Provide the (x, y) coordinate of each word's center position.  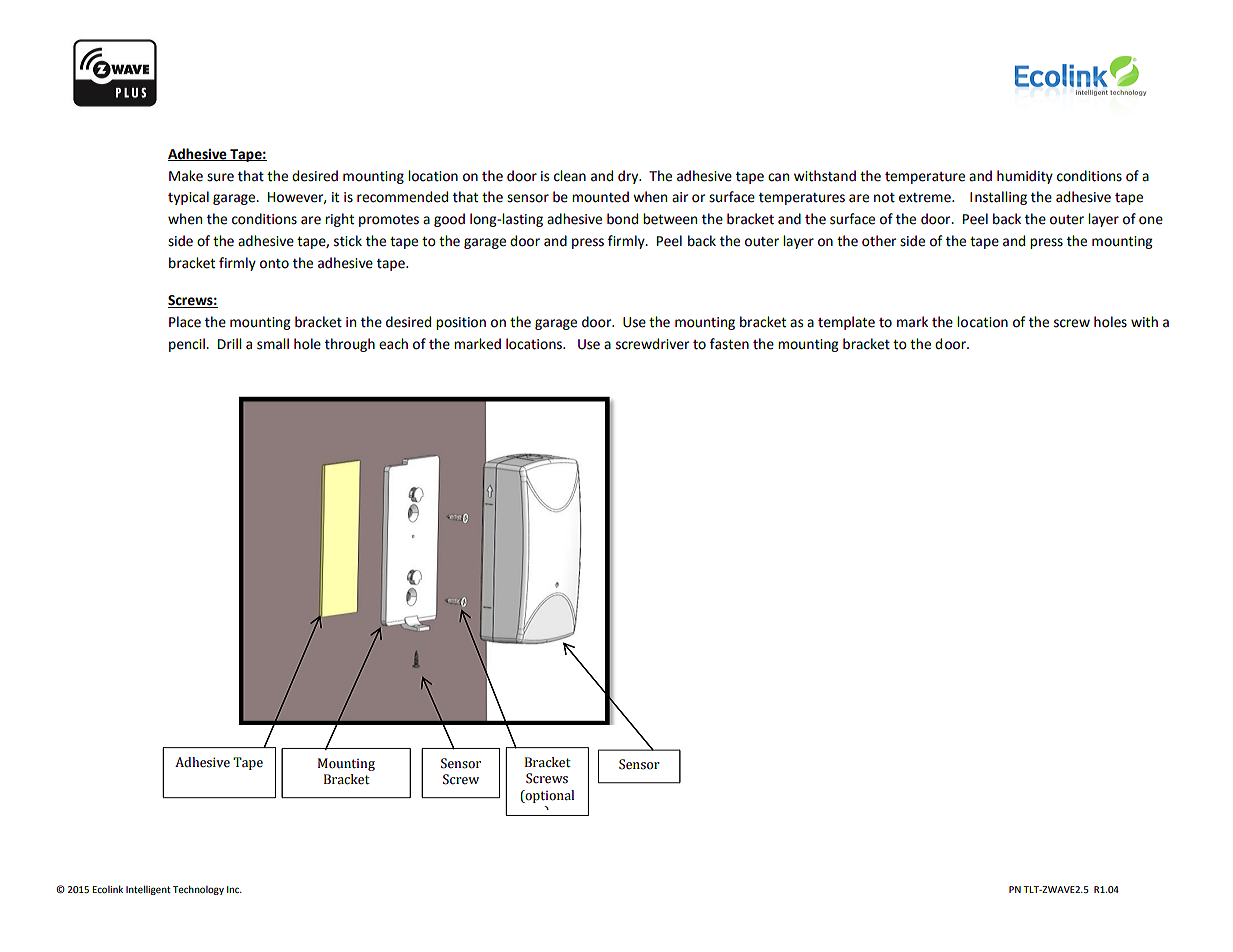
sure (220, 177)
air (680, 197)
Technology (198, 890)
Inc (234, 889)
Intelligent (148, 890)
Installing (998, 198)
